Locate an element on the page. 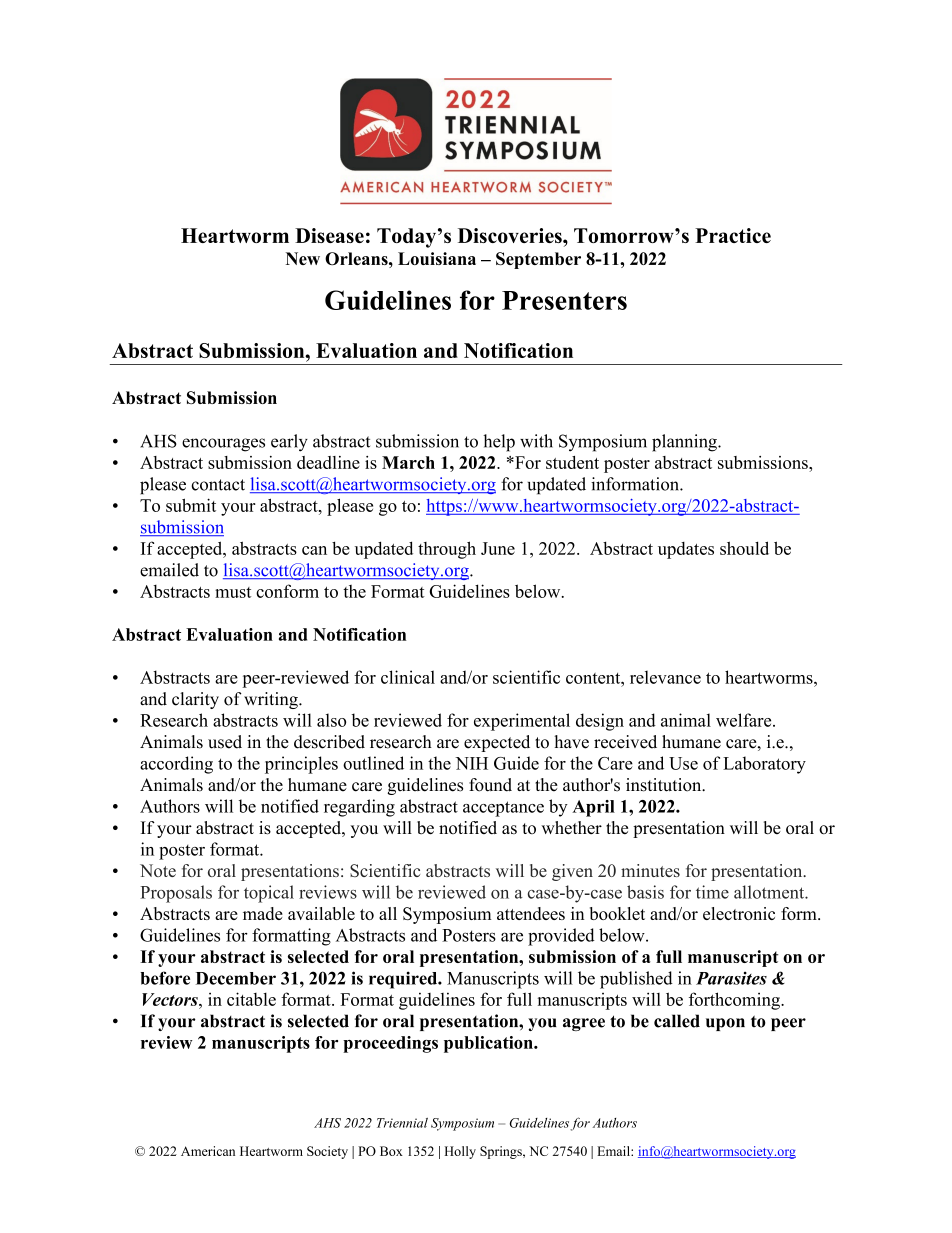 The height and width of the document is (1233, 952). institution is located at coordinates (665, 785).
